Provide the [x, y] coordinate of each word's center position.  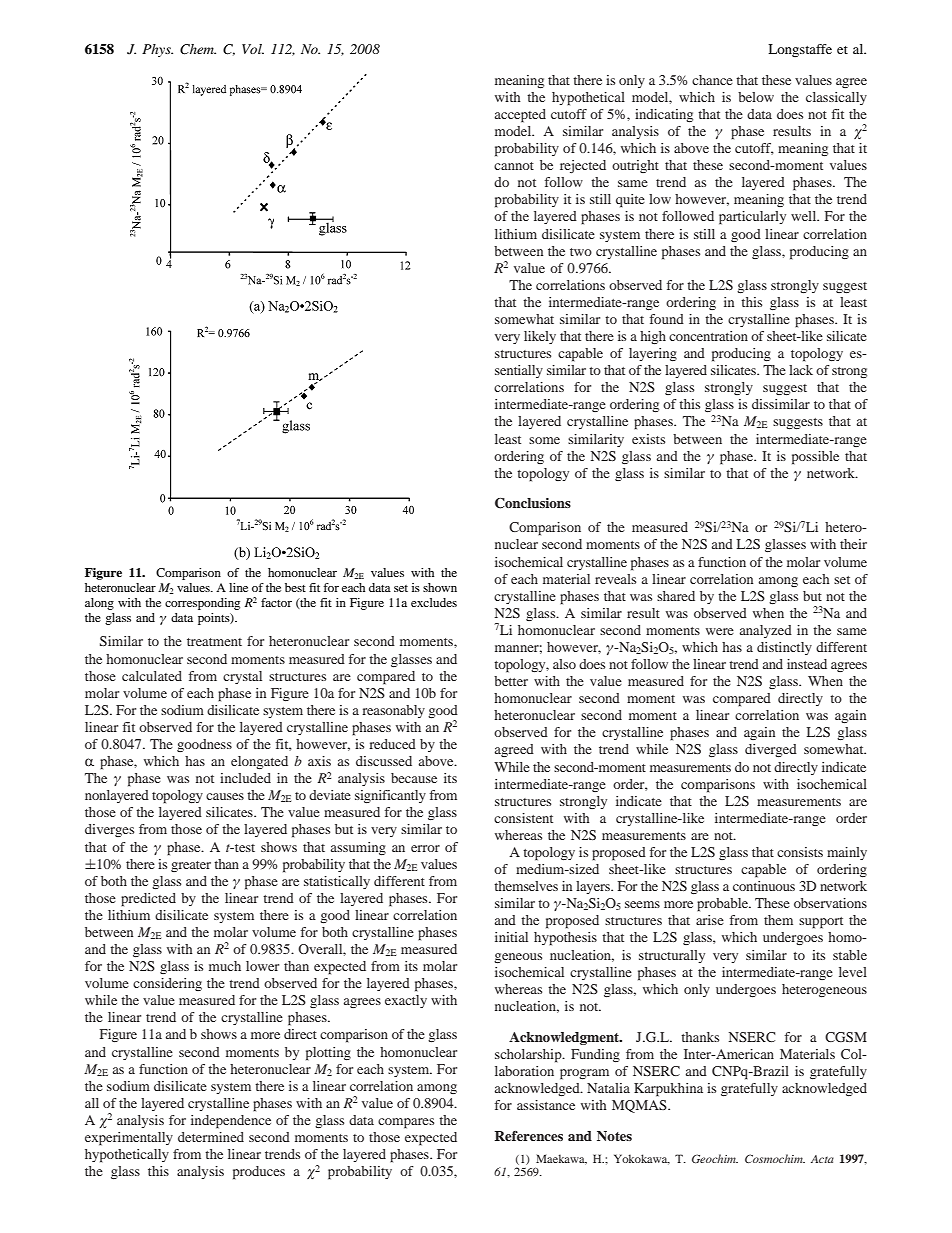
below [756, 97]
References [529, 1136]
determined [211, 1137]
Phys [157, 50]
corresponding [202, 604]
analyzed [766, 631]
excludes [434, 602]
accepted [520, 116]
